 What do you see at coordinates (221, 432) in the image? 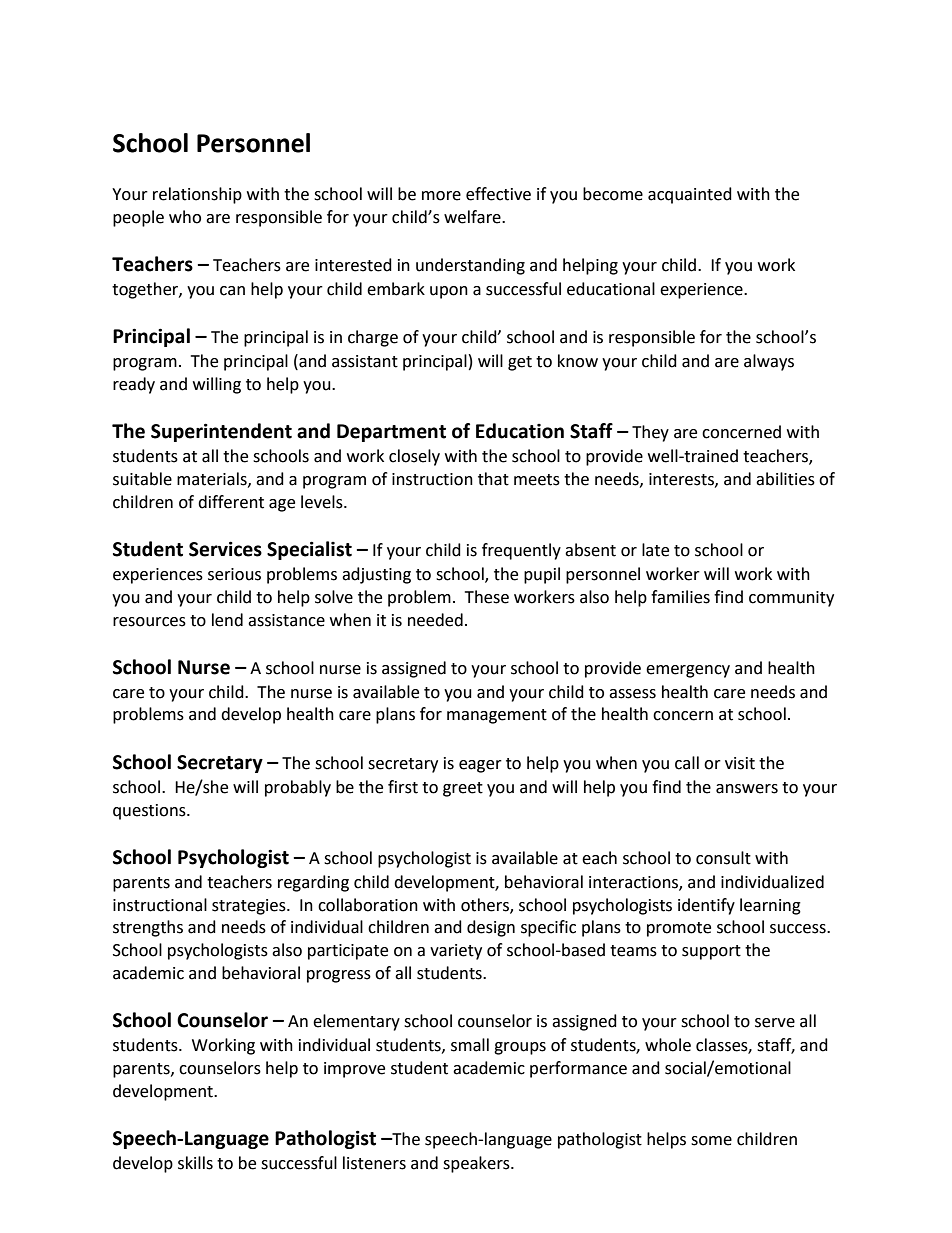
I see `Superintendent` at bounding box center [221, 432].
